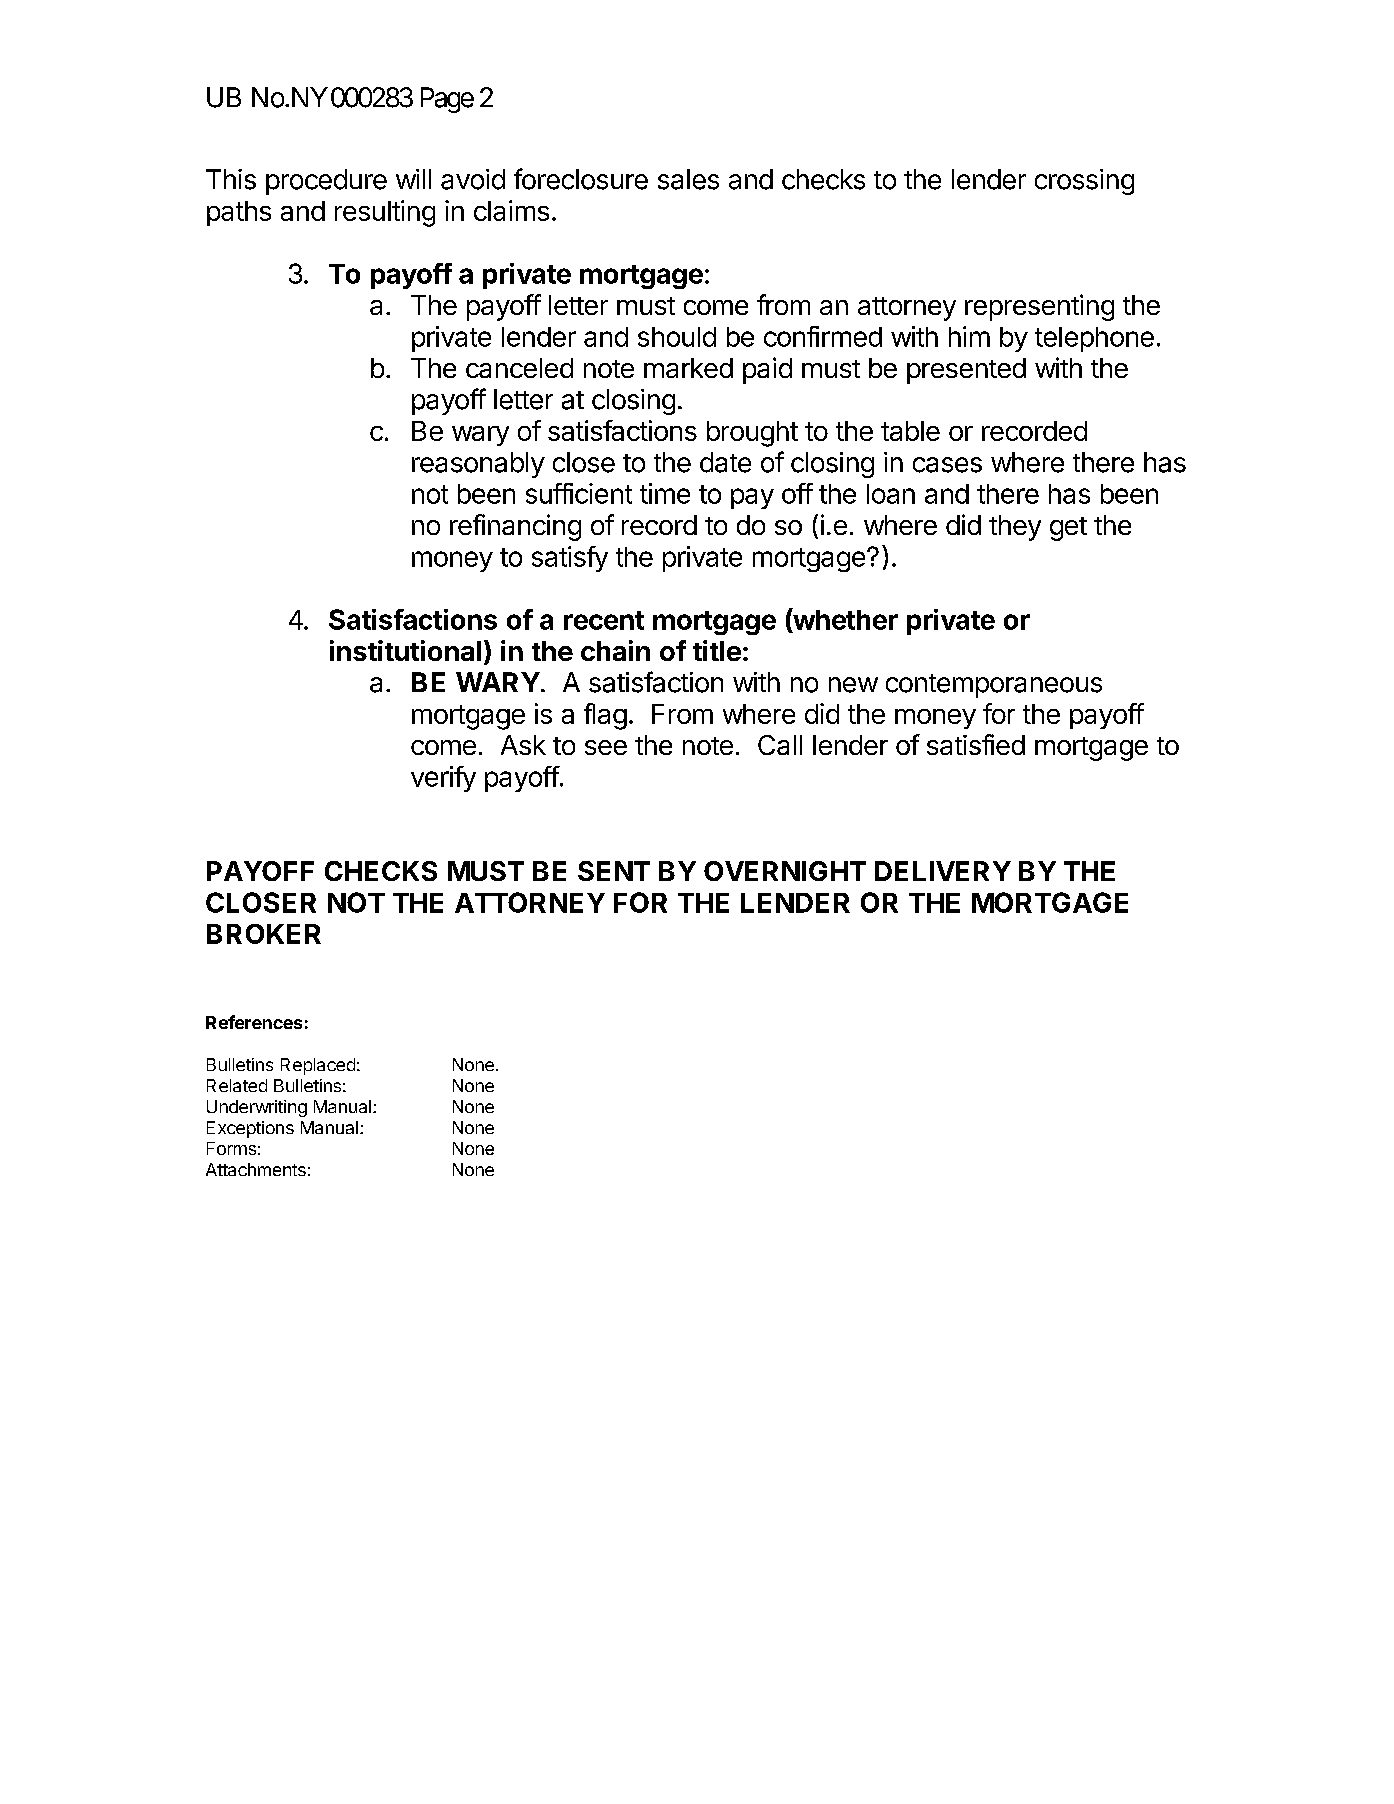  Describe the element at coordinates (405, 650) in the image. I see `institutional` at that location.
